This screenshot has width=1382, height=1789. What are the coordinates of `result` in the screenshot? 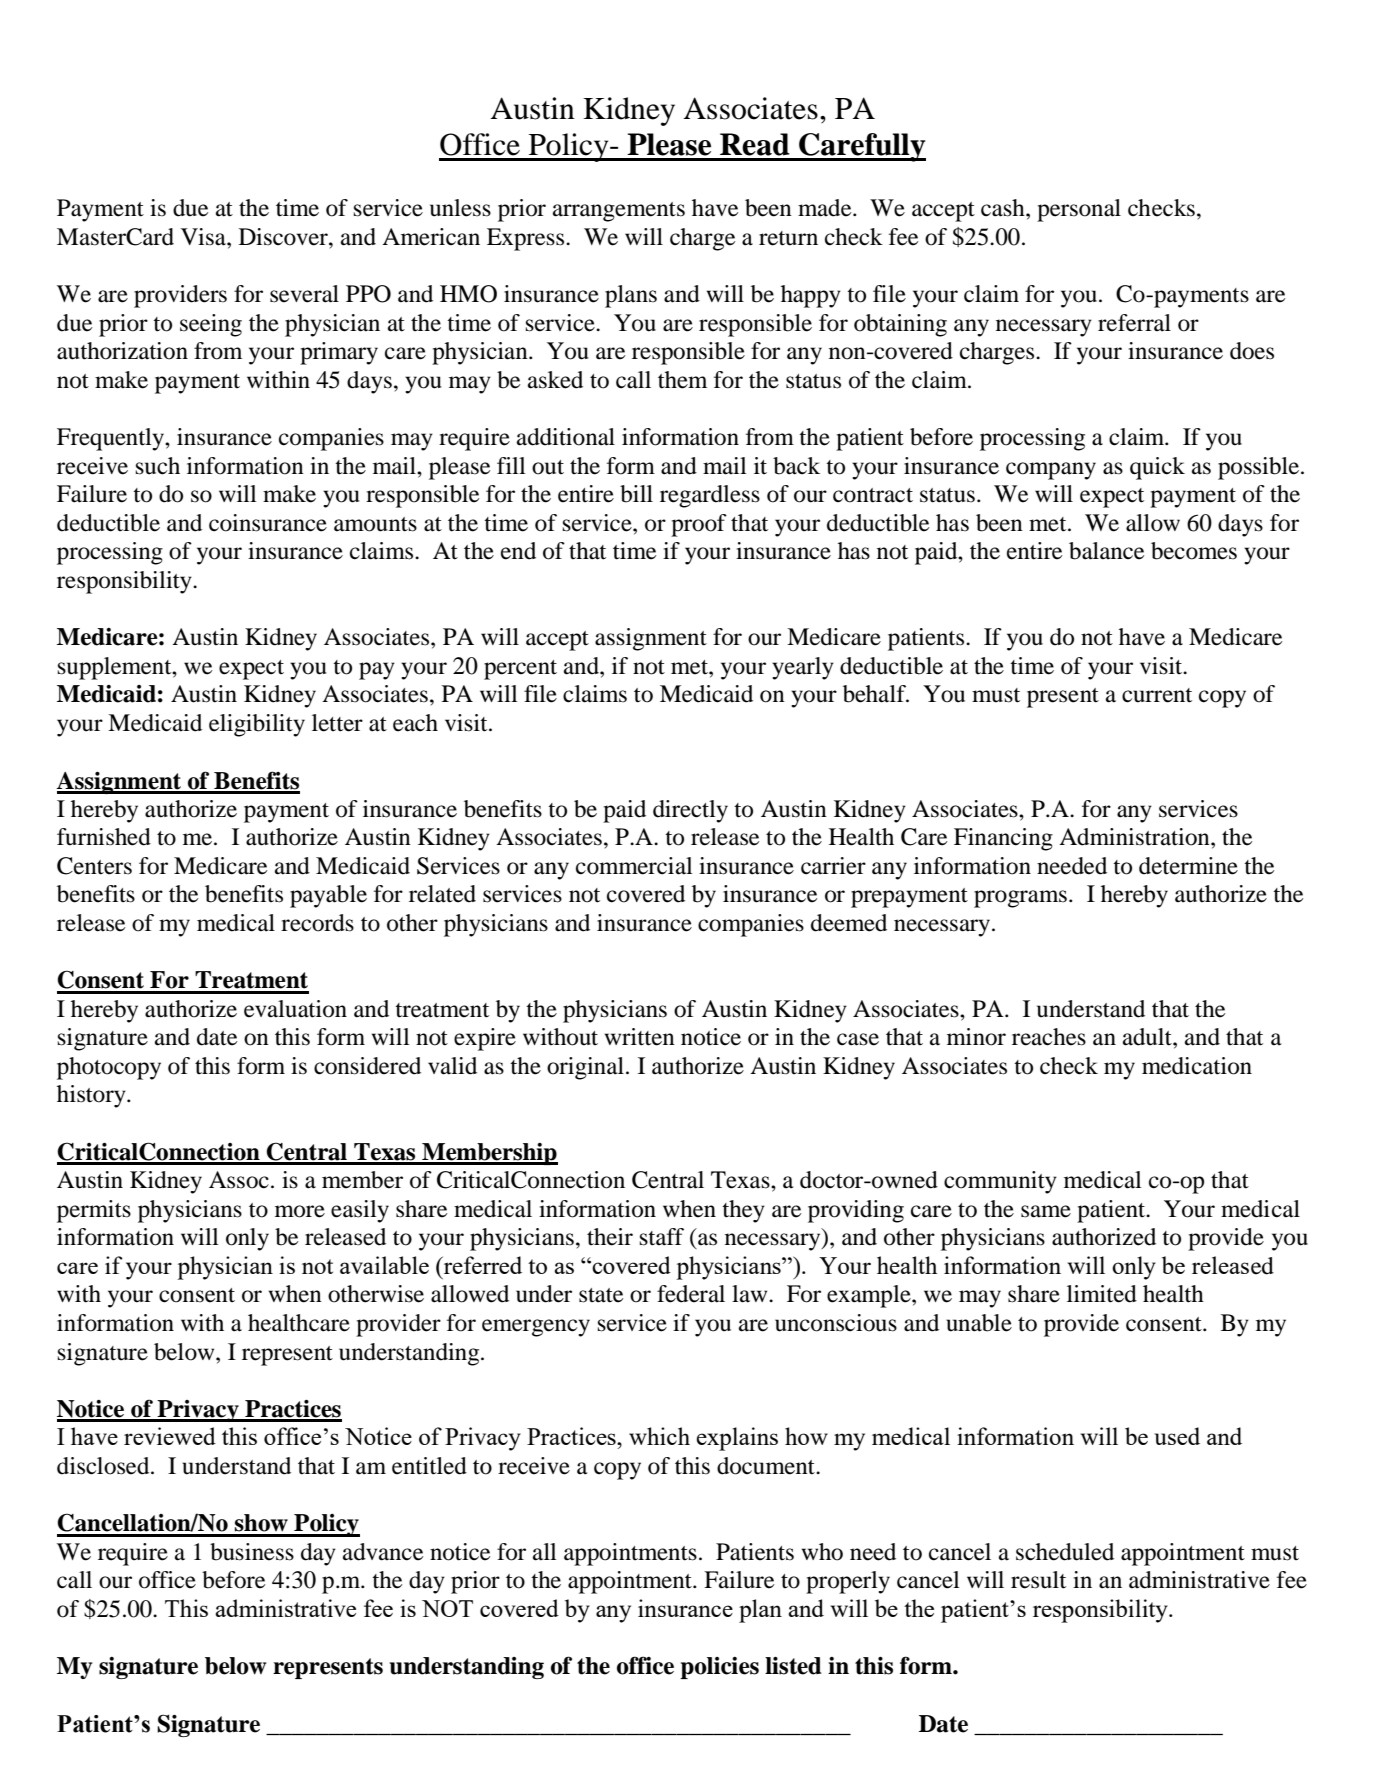 It's located at (1038, 1580).
